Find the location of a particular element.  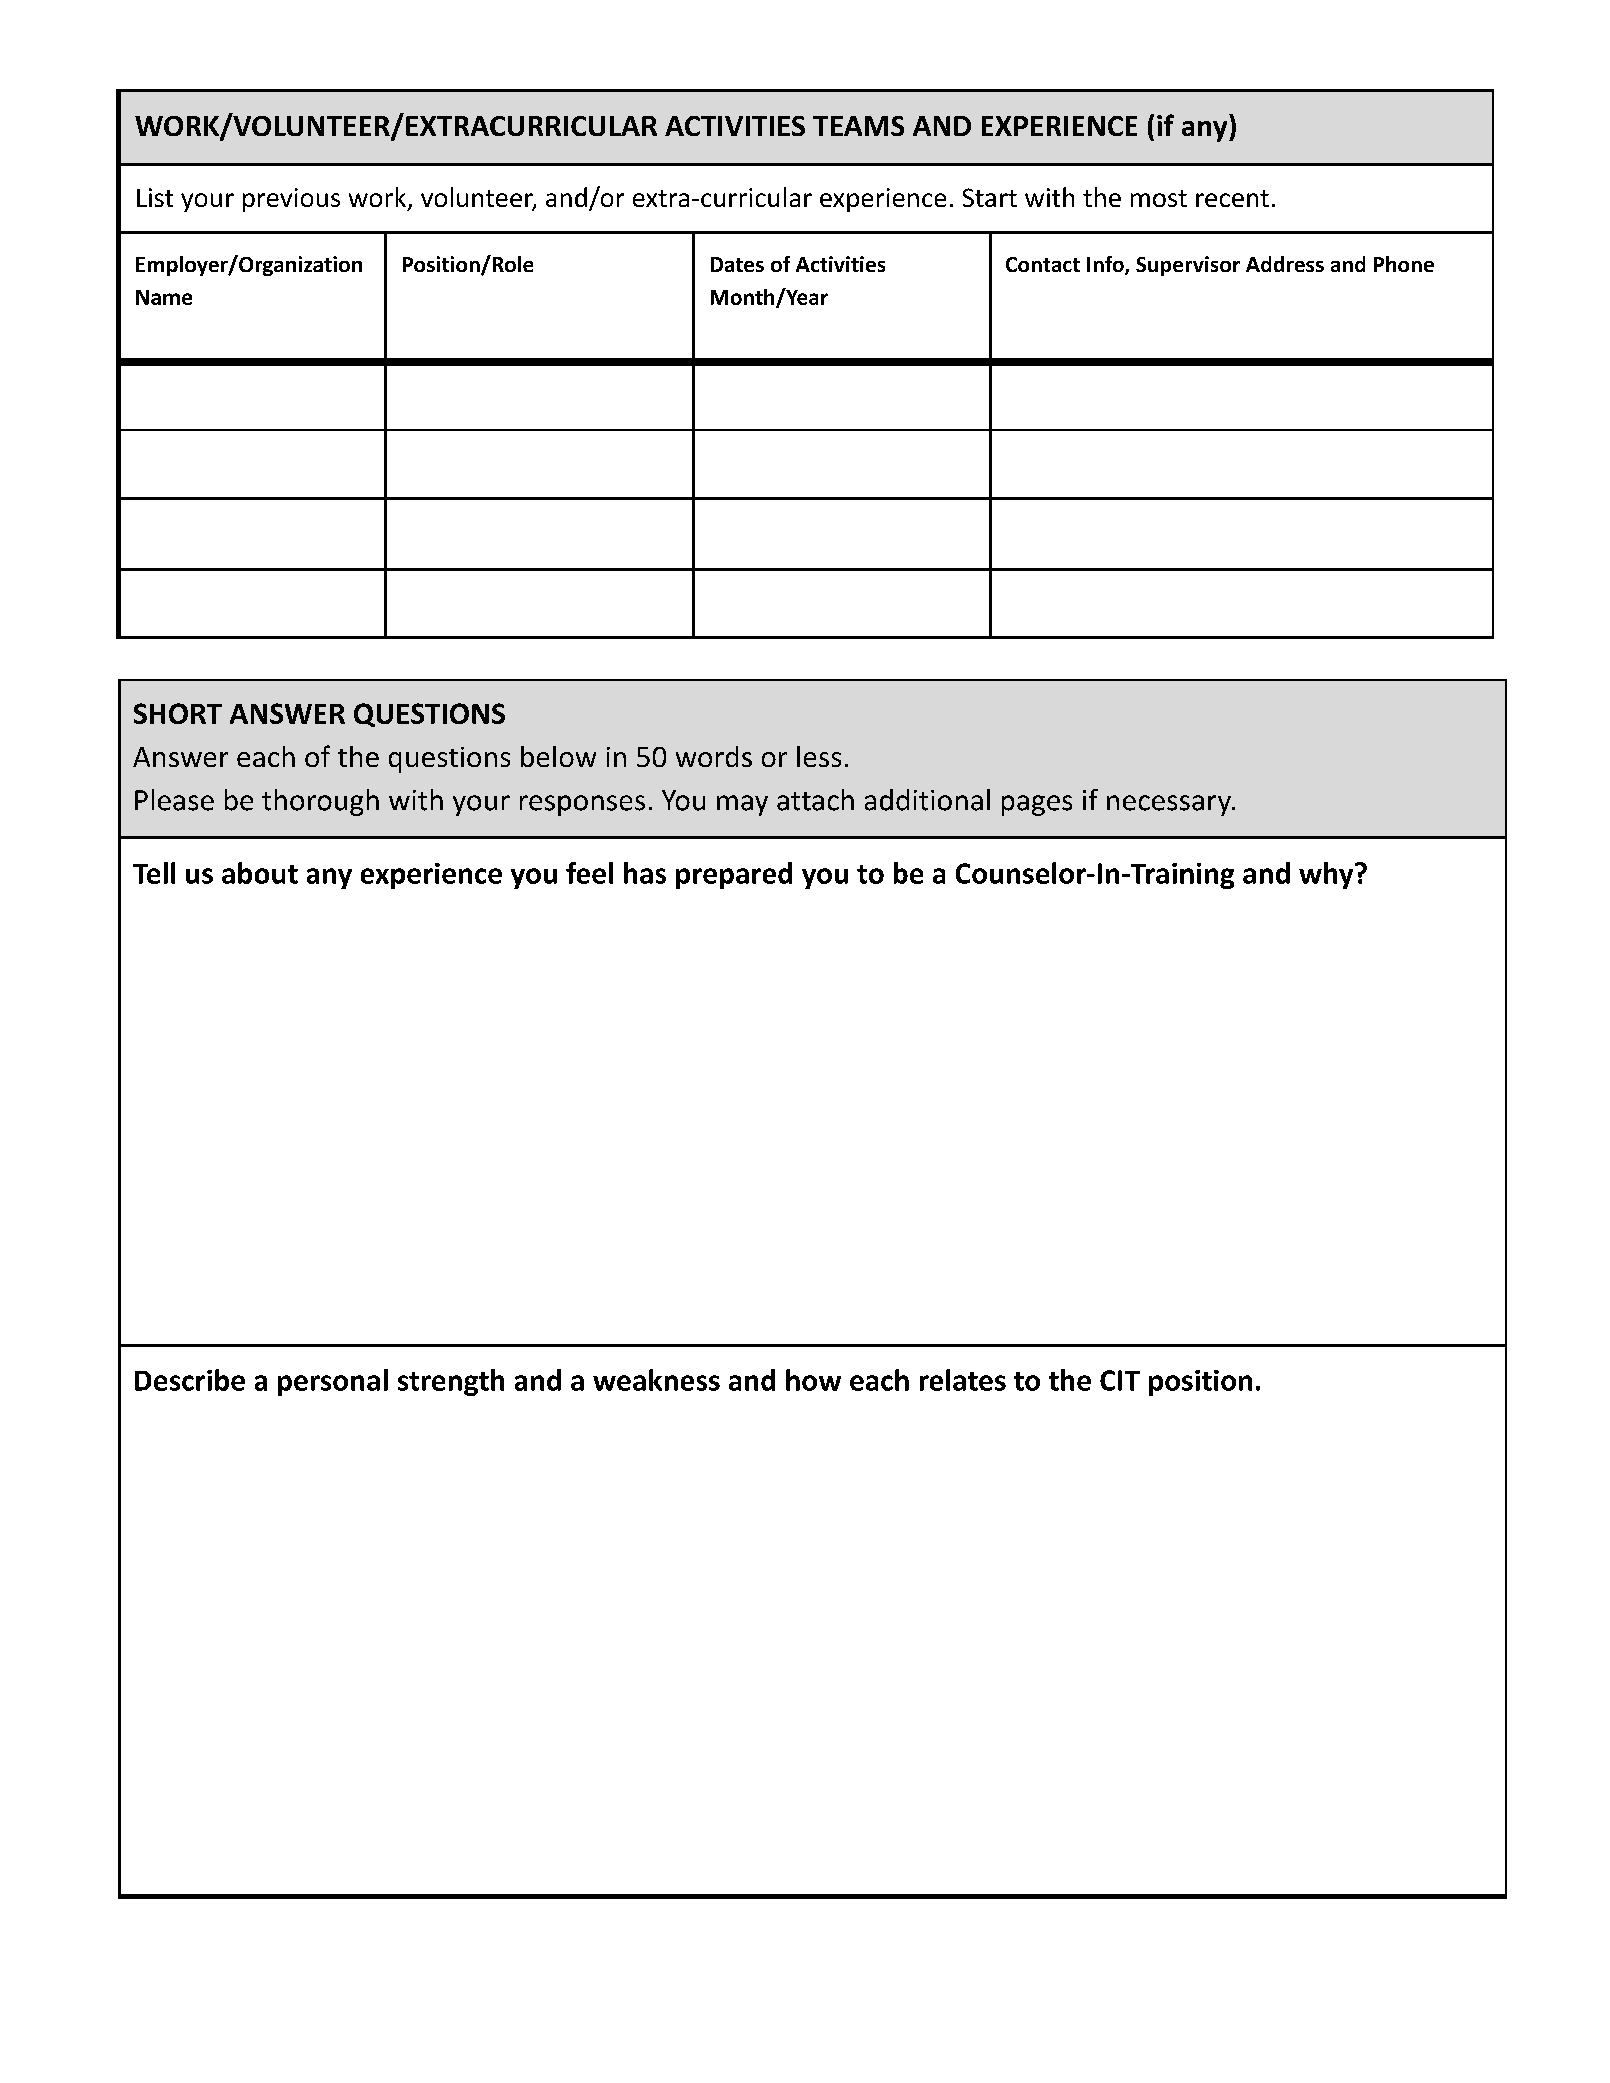

how is located at coordinates (813, 1380).
